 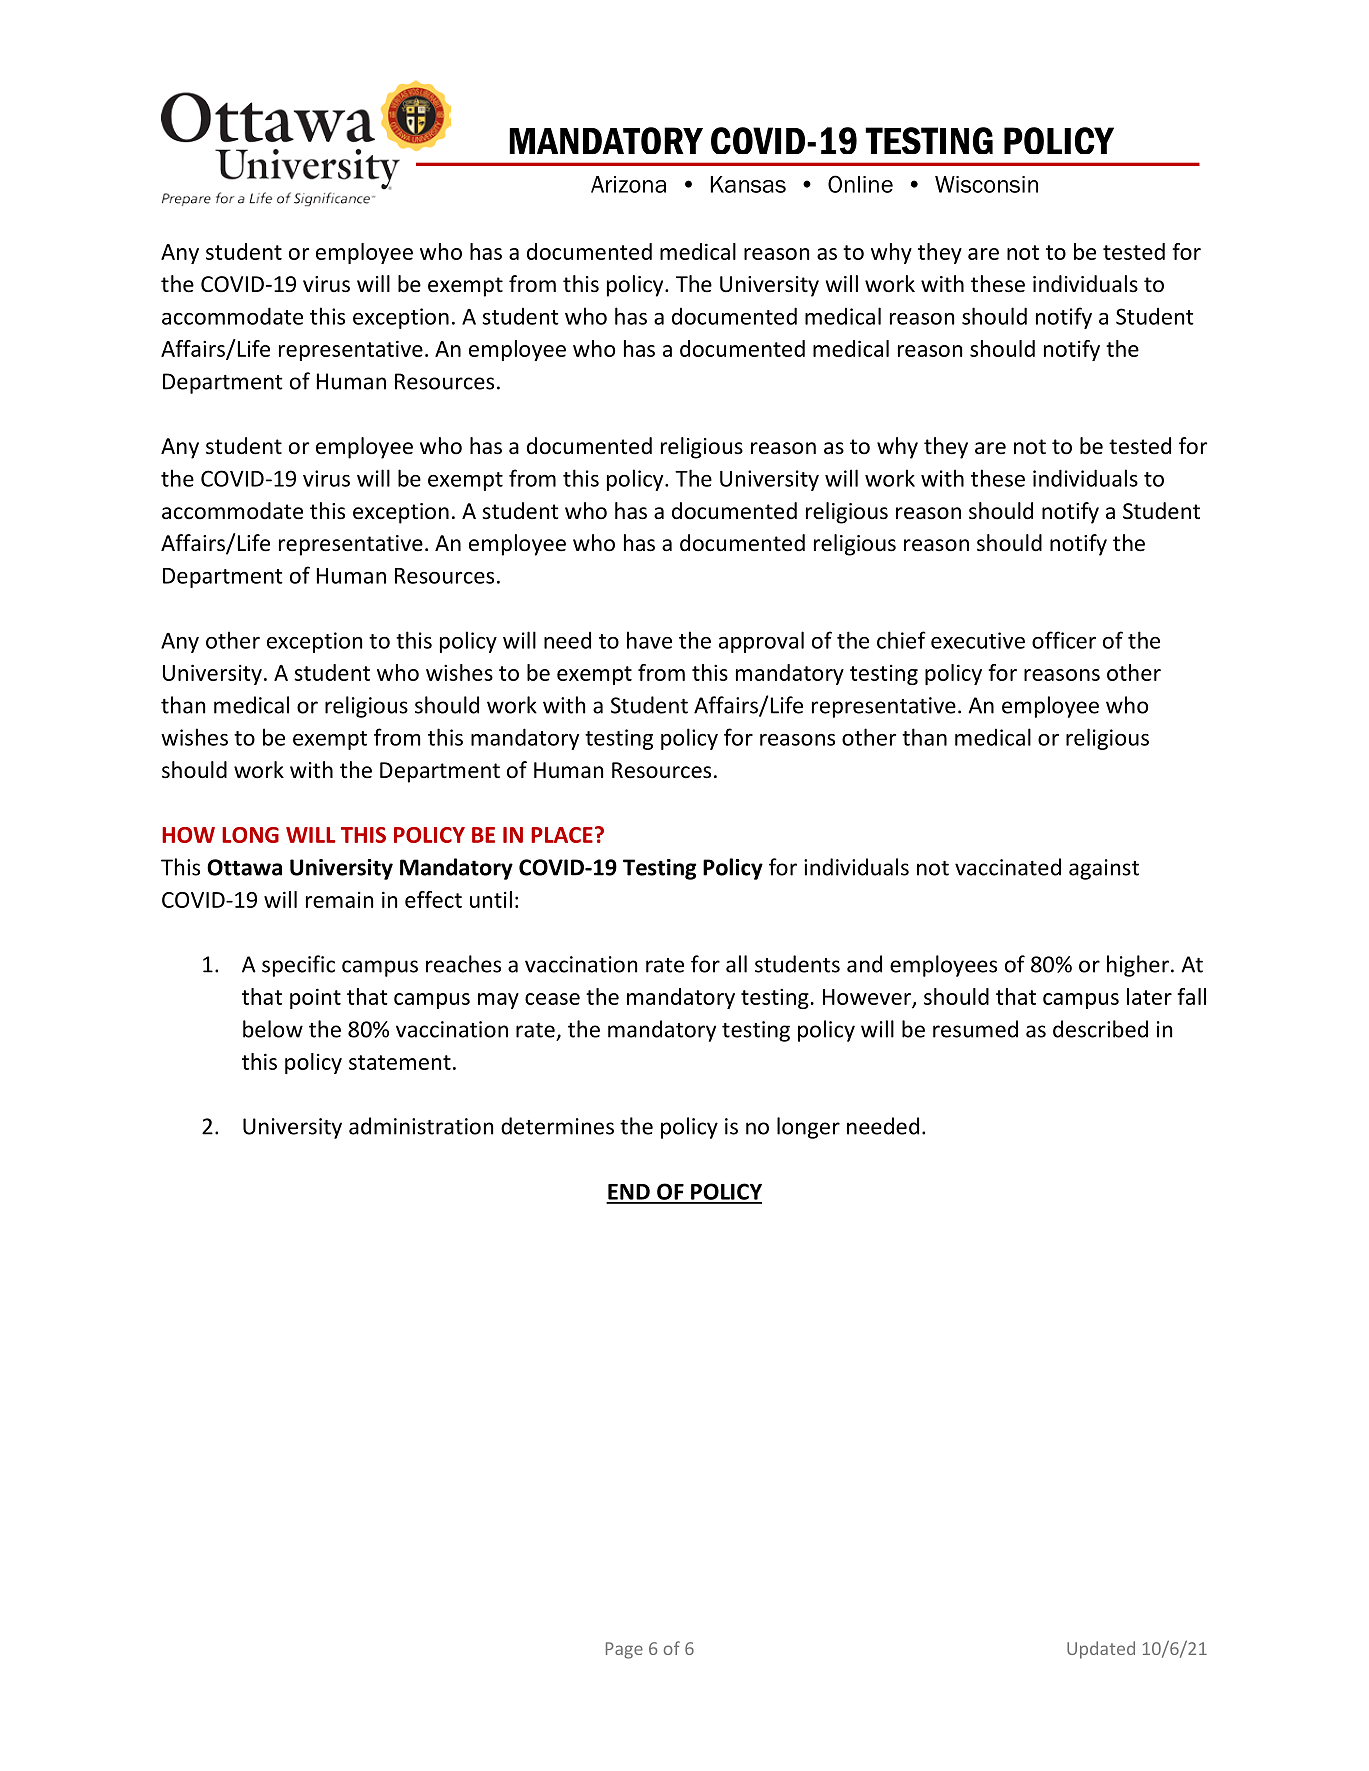 What do you see at coordinates (557, 1126) in the image?
I see `determines` at bounding box center [557, 1126].
